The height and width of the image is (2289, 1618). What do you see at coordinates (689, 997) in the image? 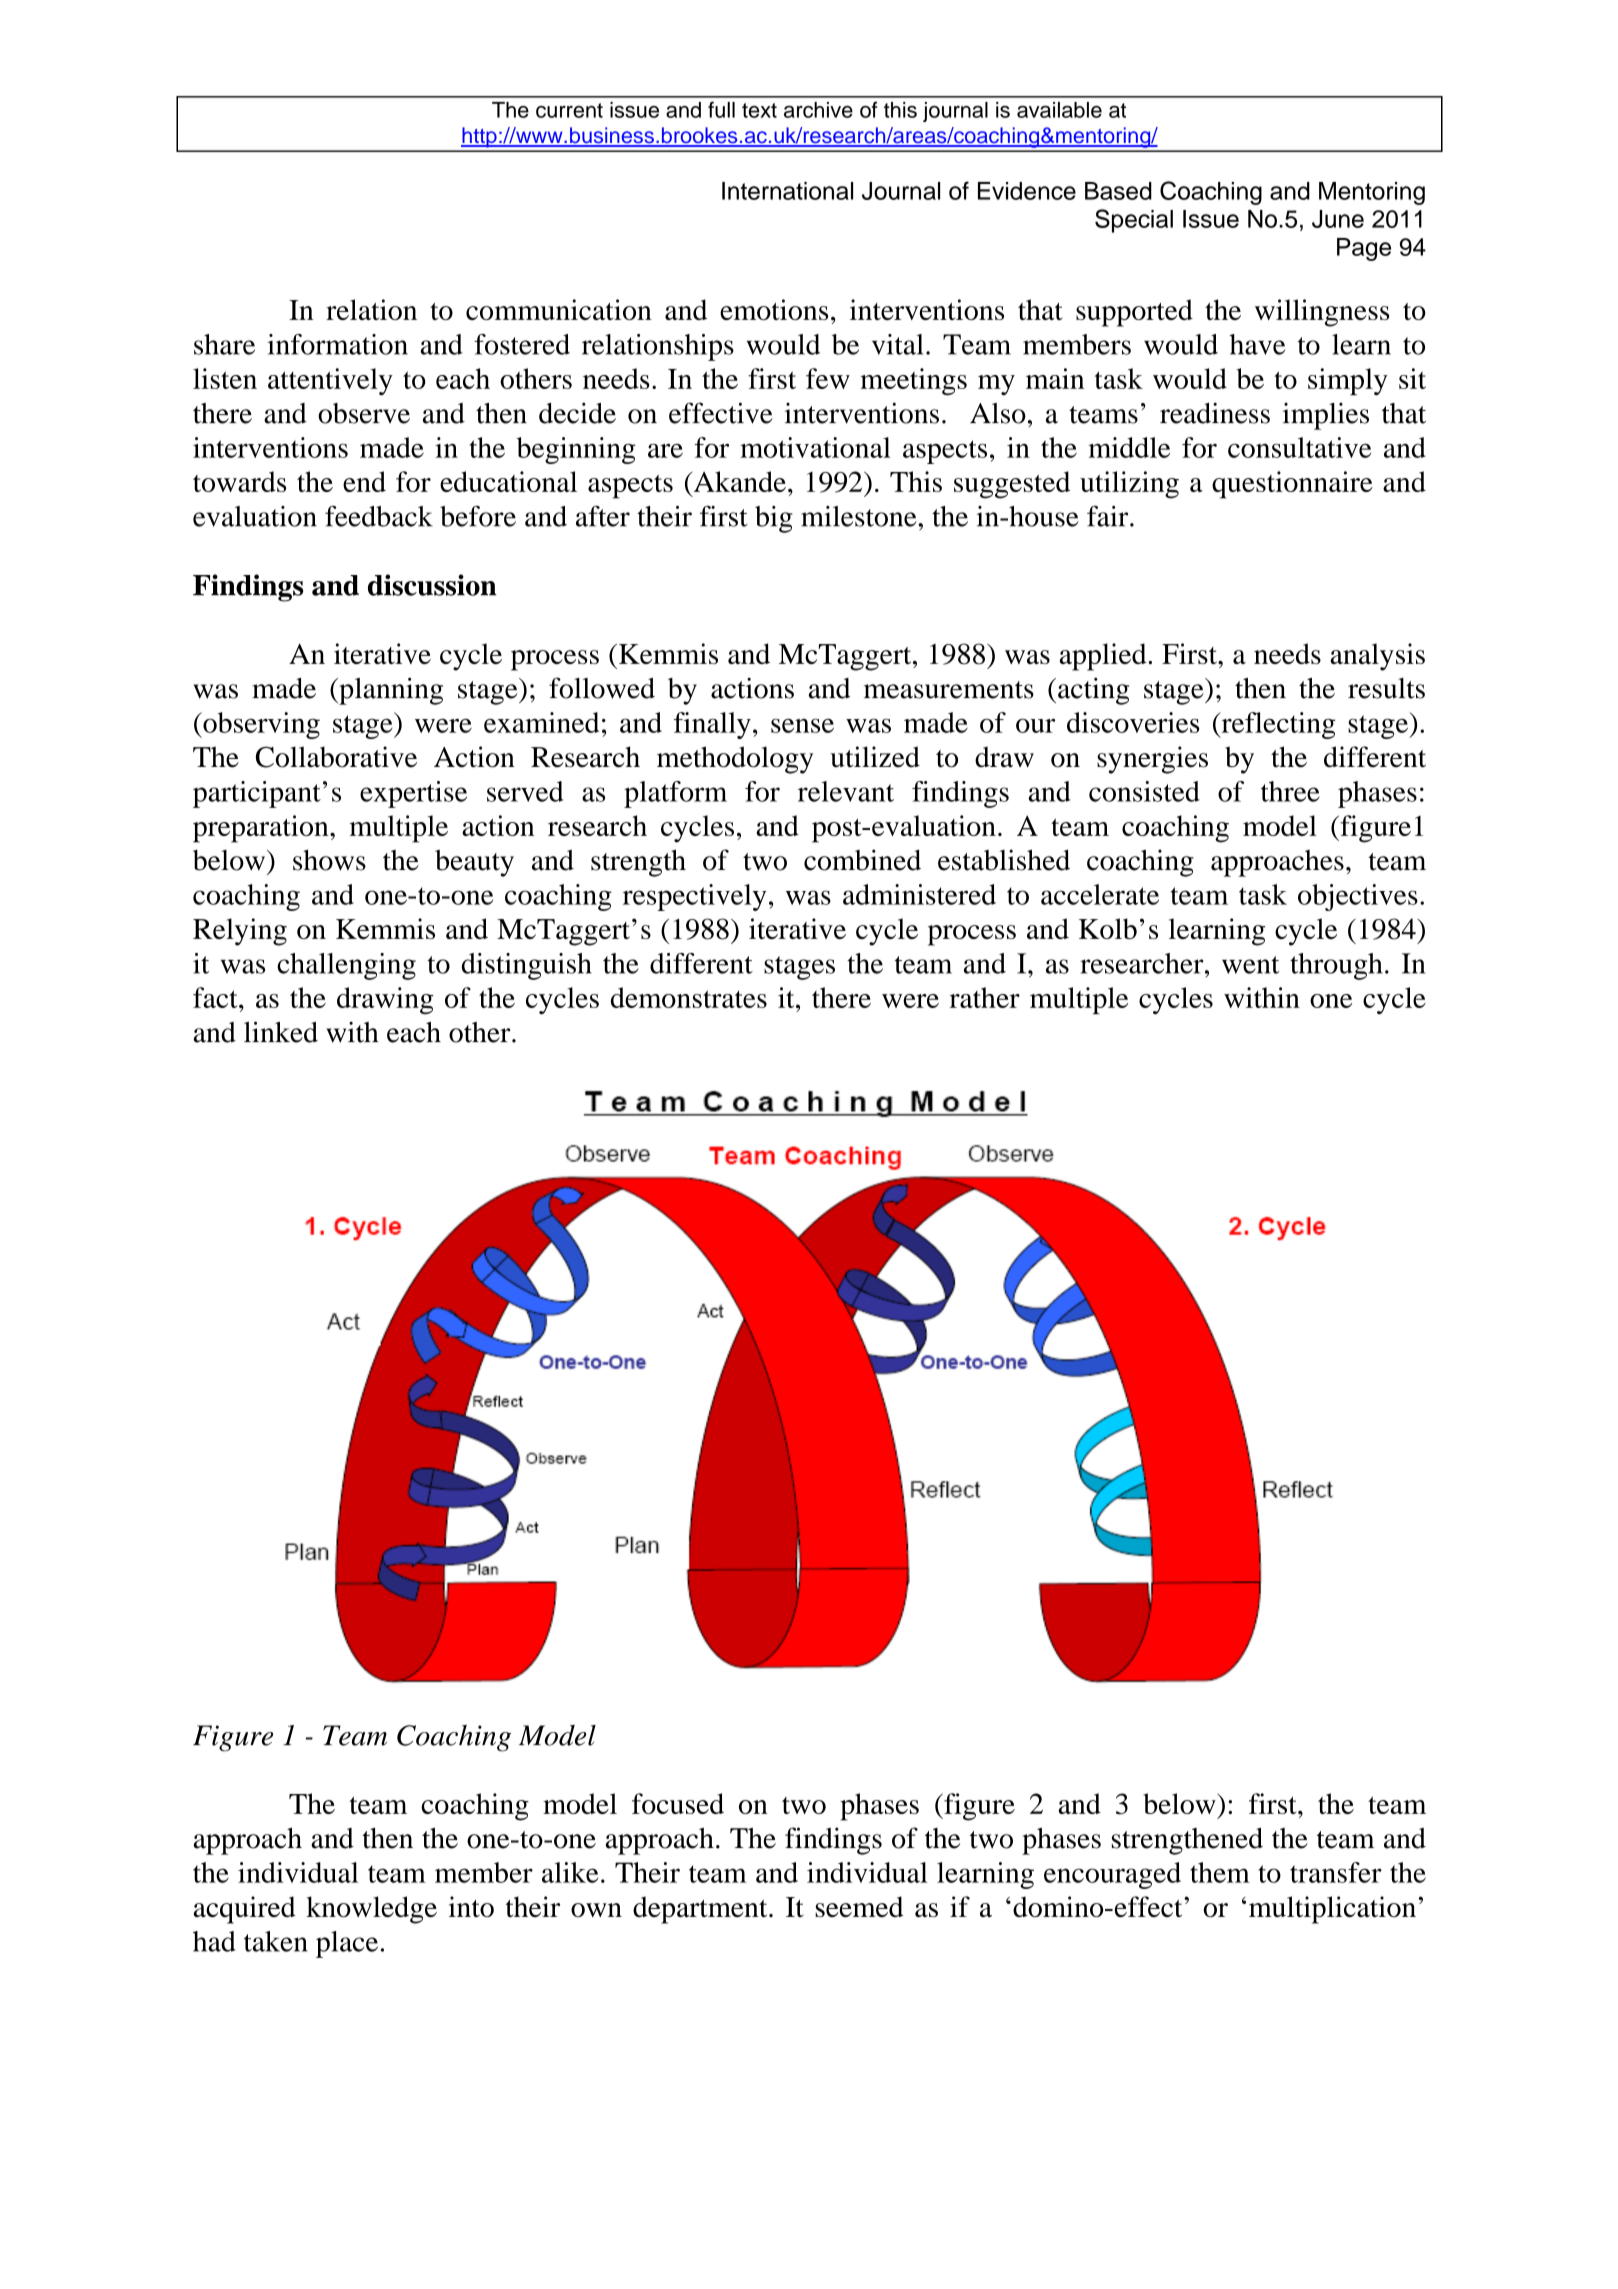
I see `demonstrates` at bounding box center [689, 997].
